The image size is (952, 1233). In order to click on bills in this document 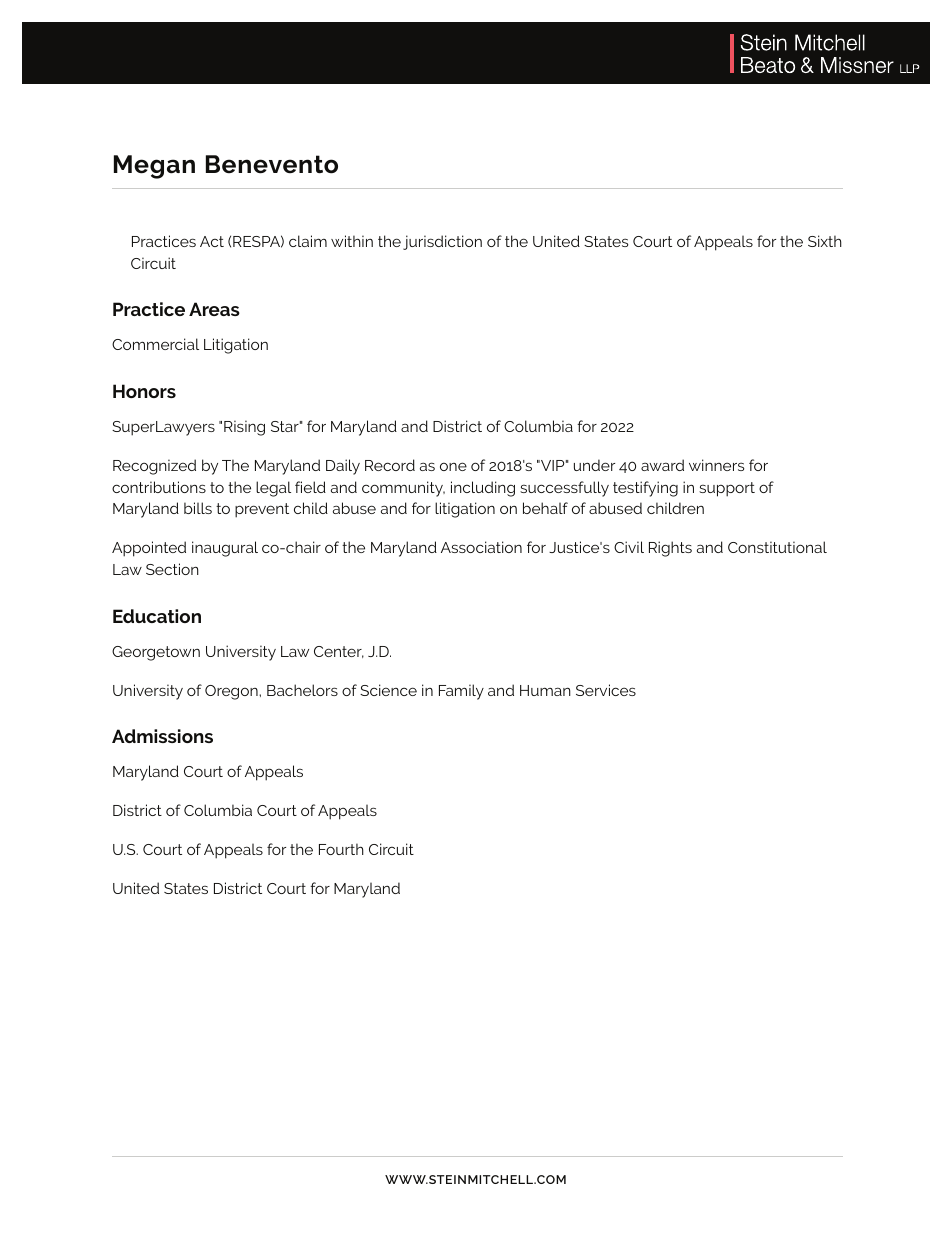, I will do `click(198, 508)`.
